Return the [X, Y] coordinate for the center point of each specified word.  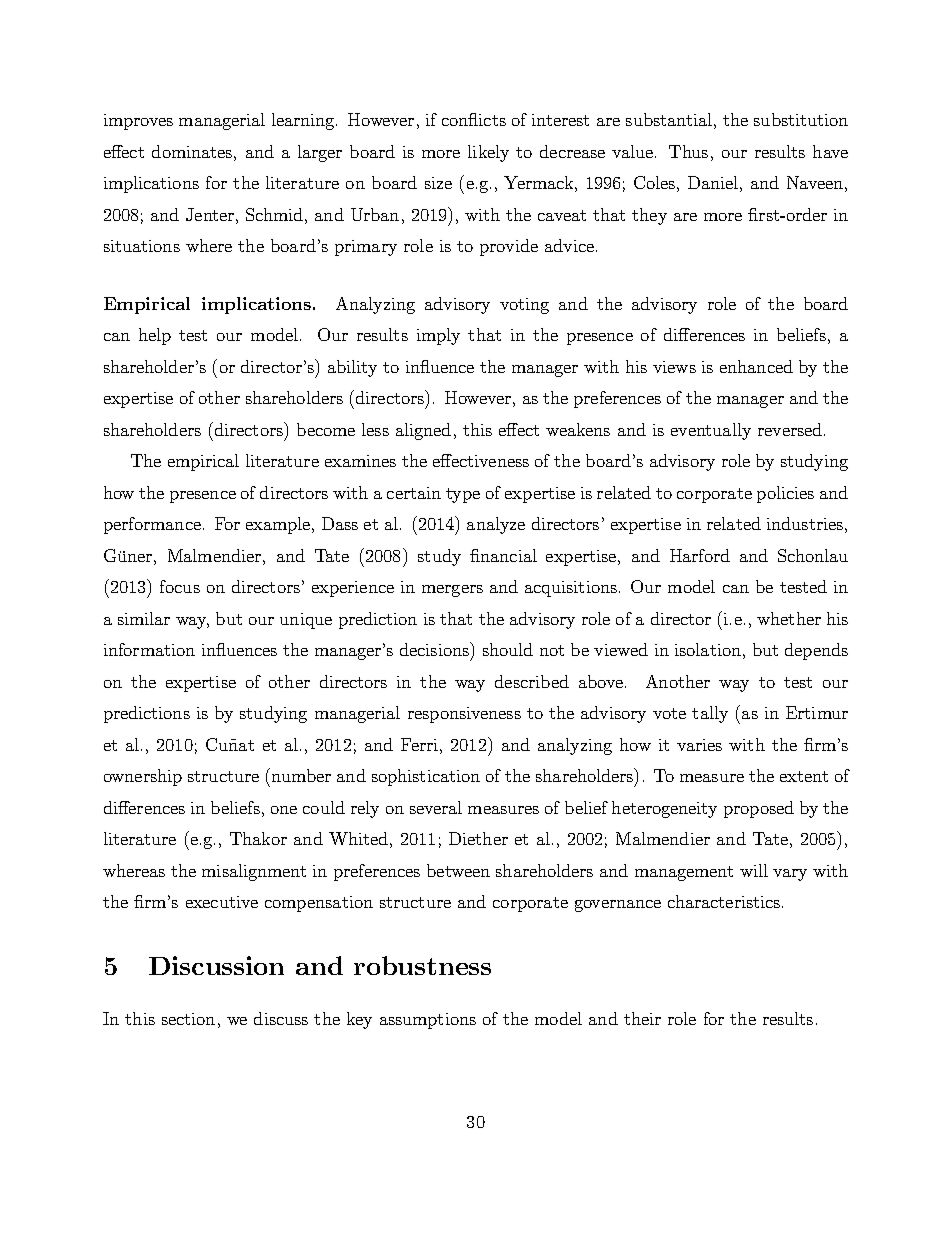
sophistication [426, 777]
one [284, 810]
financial [503, 555]
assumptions [428, 1021]
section [188, 1019]
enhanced [756, 366]
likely [488, 153]
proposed [759, 809]
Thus [688, 151]
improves [138, 122]
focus [180, 586]
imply [438, 336]
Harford [700, 555]
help [155, 336]
